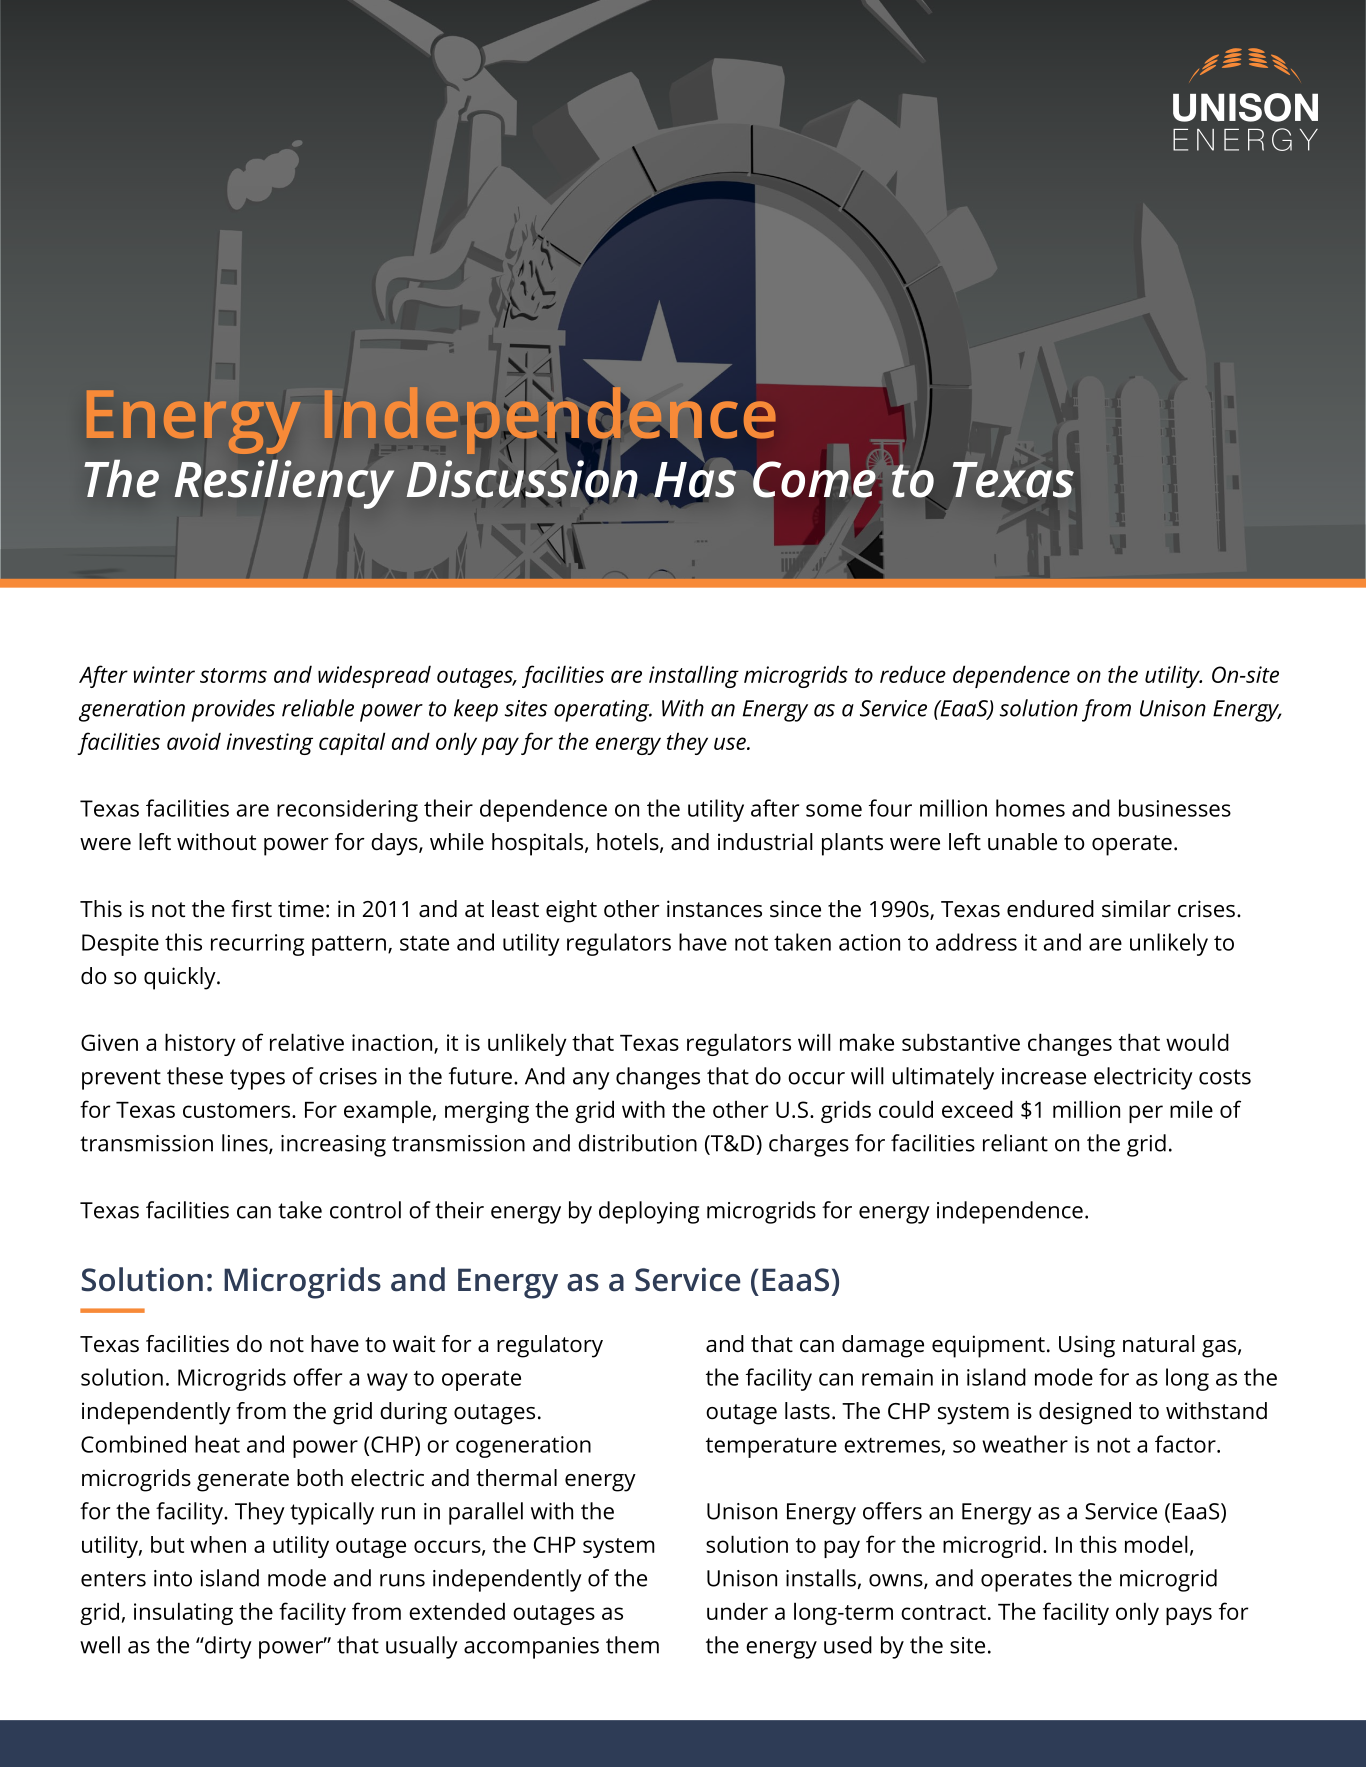 This page has width=1366, height=1767. What do you see at coordinates (183, 1613) in the page?
I see `insulating` at bounding box center [183, 1613].
